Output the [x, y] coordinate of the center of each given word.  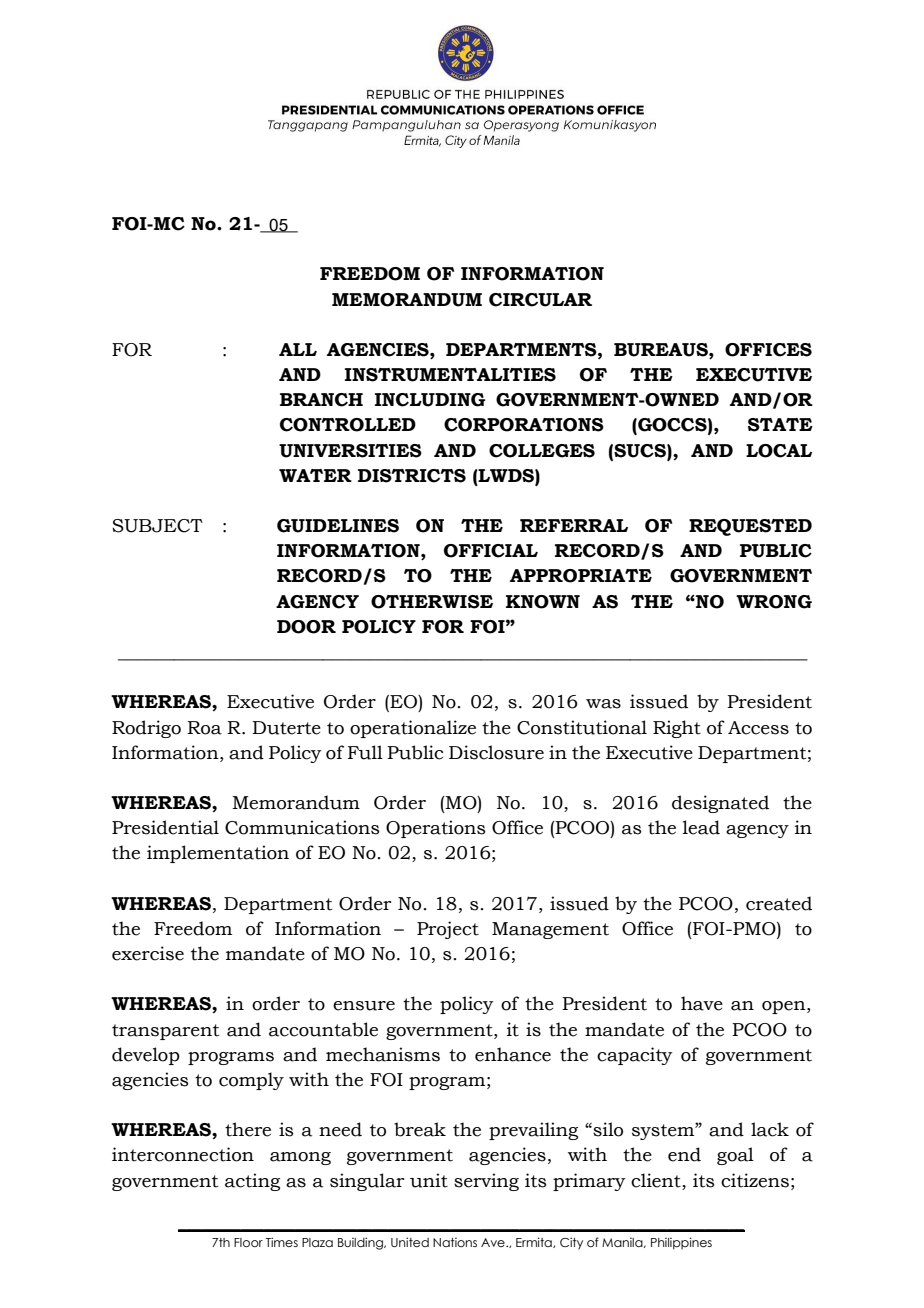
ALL [298, 349]
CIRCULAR [540, 300]
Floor [248, 1242]
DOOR [306, 627]
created [779, 903]
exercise [148, 953]
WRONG [774, 602]
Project [448, 930]
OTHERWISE [432, 602]
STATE [780, 425]
